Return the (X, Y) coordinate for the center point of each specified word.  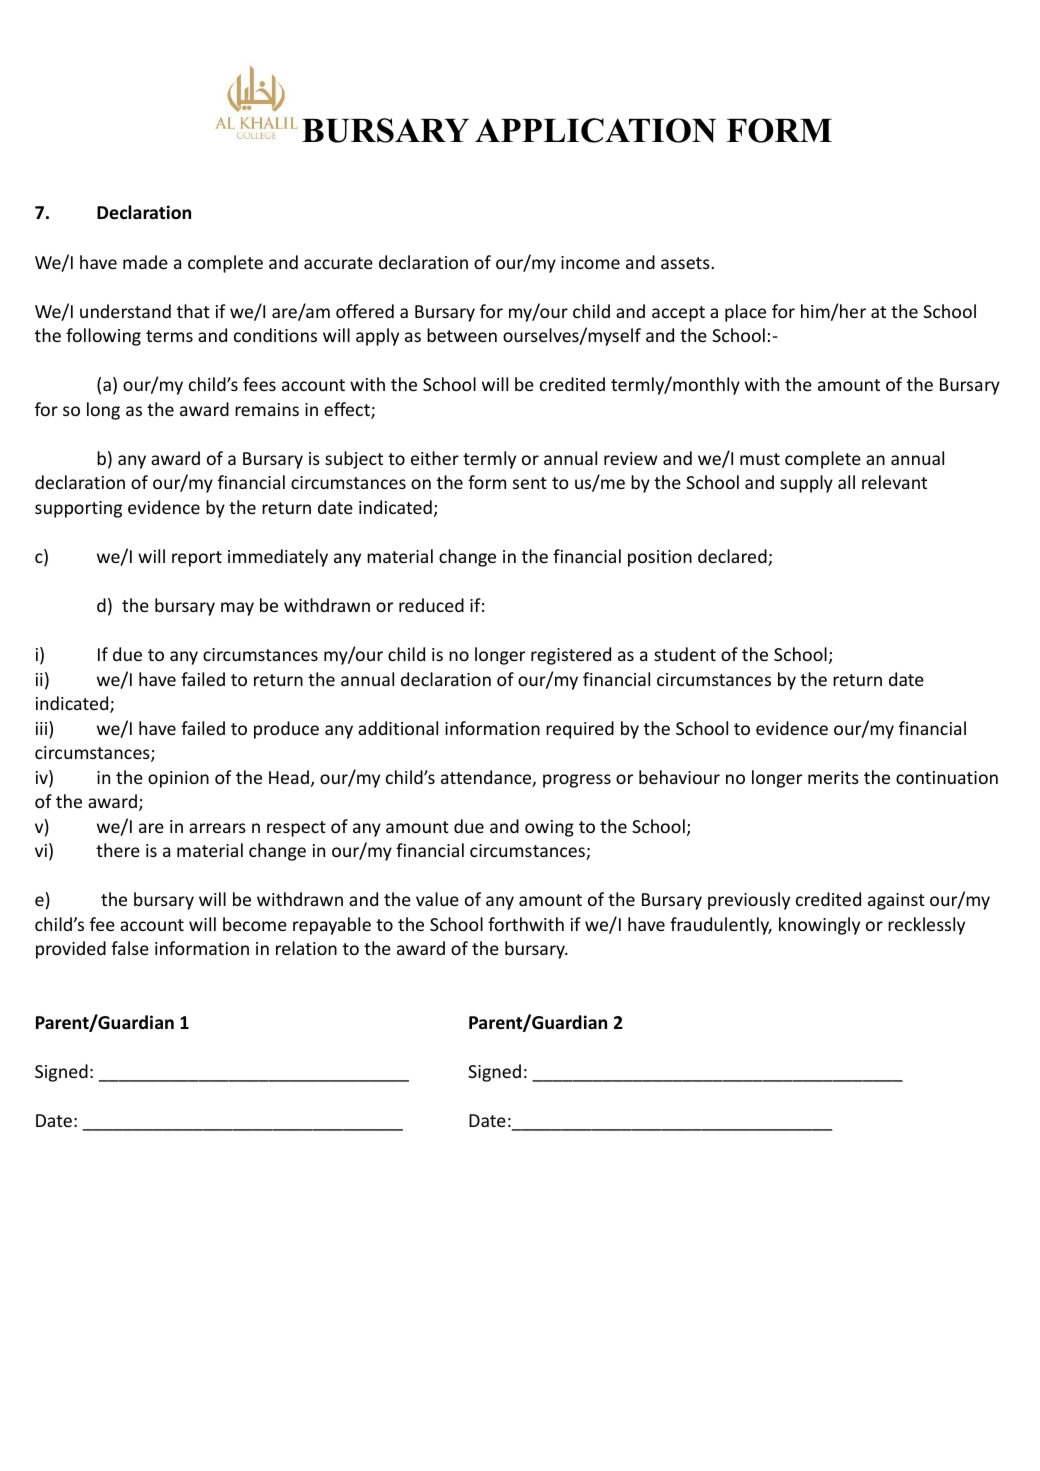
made (145, 262)
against (896, 901)
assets (685, 263)
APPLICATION (595, 130)
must (760, 459)
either (435, 458)
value (437, 899)
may (237, 609)
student (685, 654)
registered (571, 656)
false (130, 948)
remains (267, 409)
